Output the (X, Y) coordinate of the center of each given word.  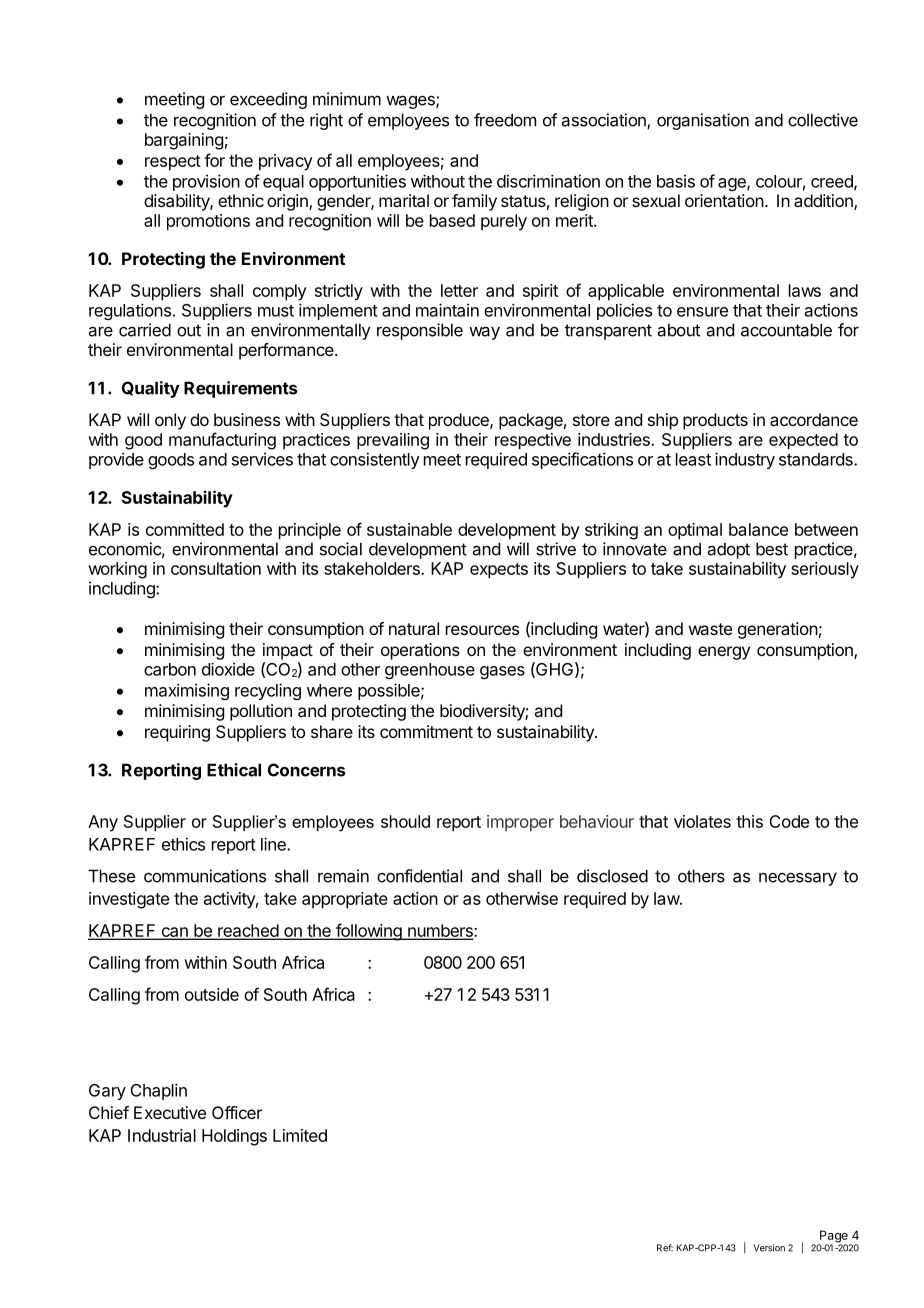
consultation (216, 568)
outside (212, 994)
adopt (729, 550)
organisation (703, 121)
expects (499, 571)
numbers (440, 931)
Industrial (162, 1135)
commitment (426, 731)
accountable (786, 330)
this (749, 821)
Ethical (234, 770)
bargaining (184, 141)
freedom (505, 120)
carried (145, 330)
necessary (798, 879)
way (484, 333)
